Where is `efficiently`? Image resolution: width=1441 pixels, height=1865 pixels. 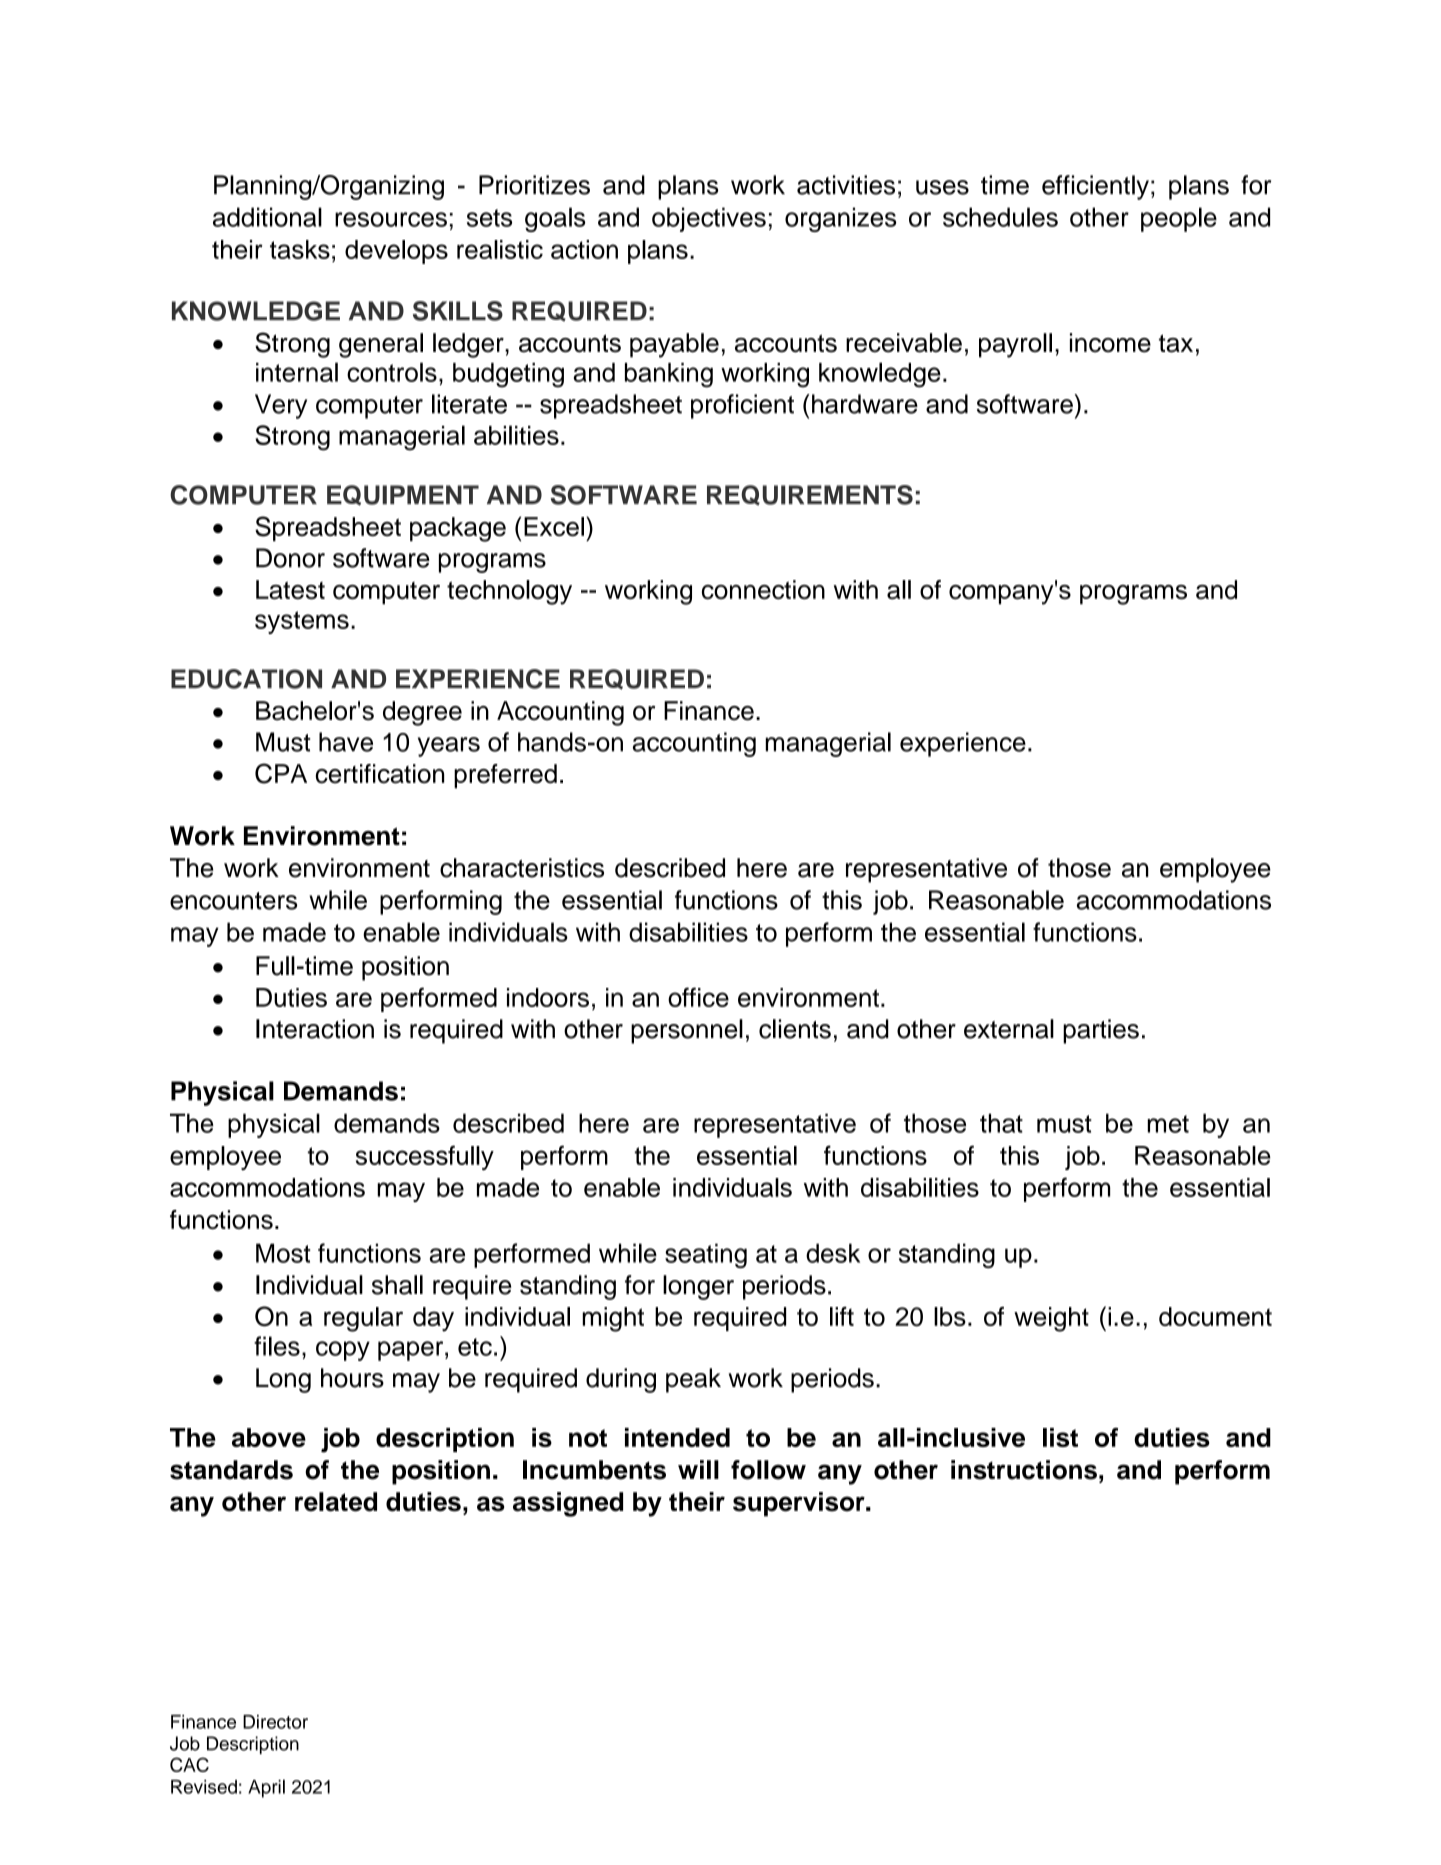
efficiently is located at coordinates (1095, 187).
